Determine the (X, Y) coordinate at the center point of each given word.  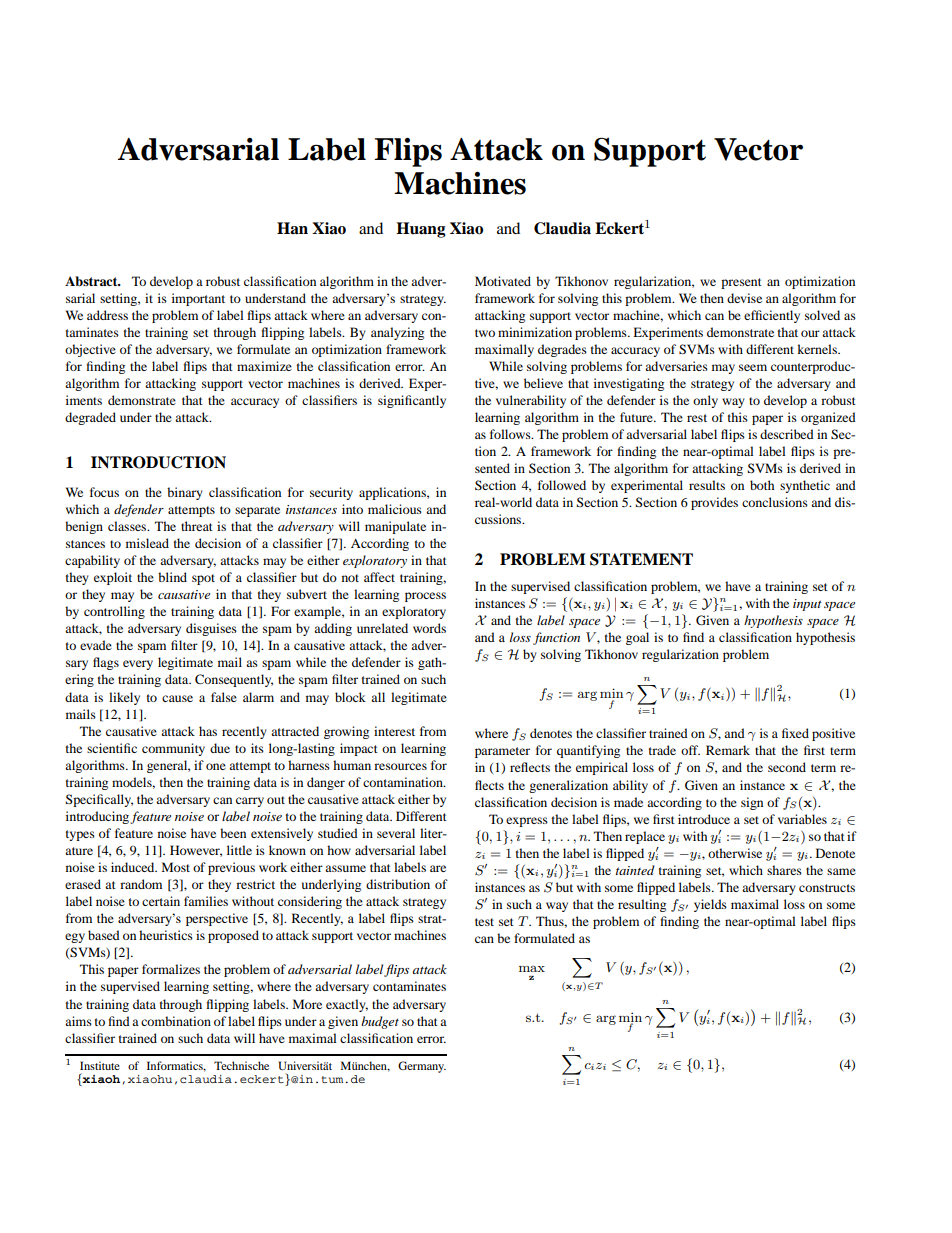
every (138, 665)
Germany (422, 1067)
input (807, 605)
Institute (100, 1065)
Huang (421, 230)
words (429, 628)
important (198, 299)
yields (710, 905)
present (741, 283)
